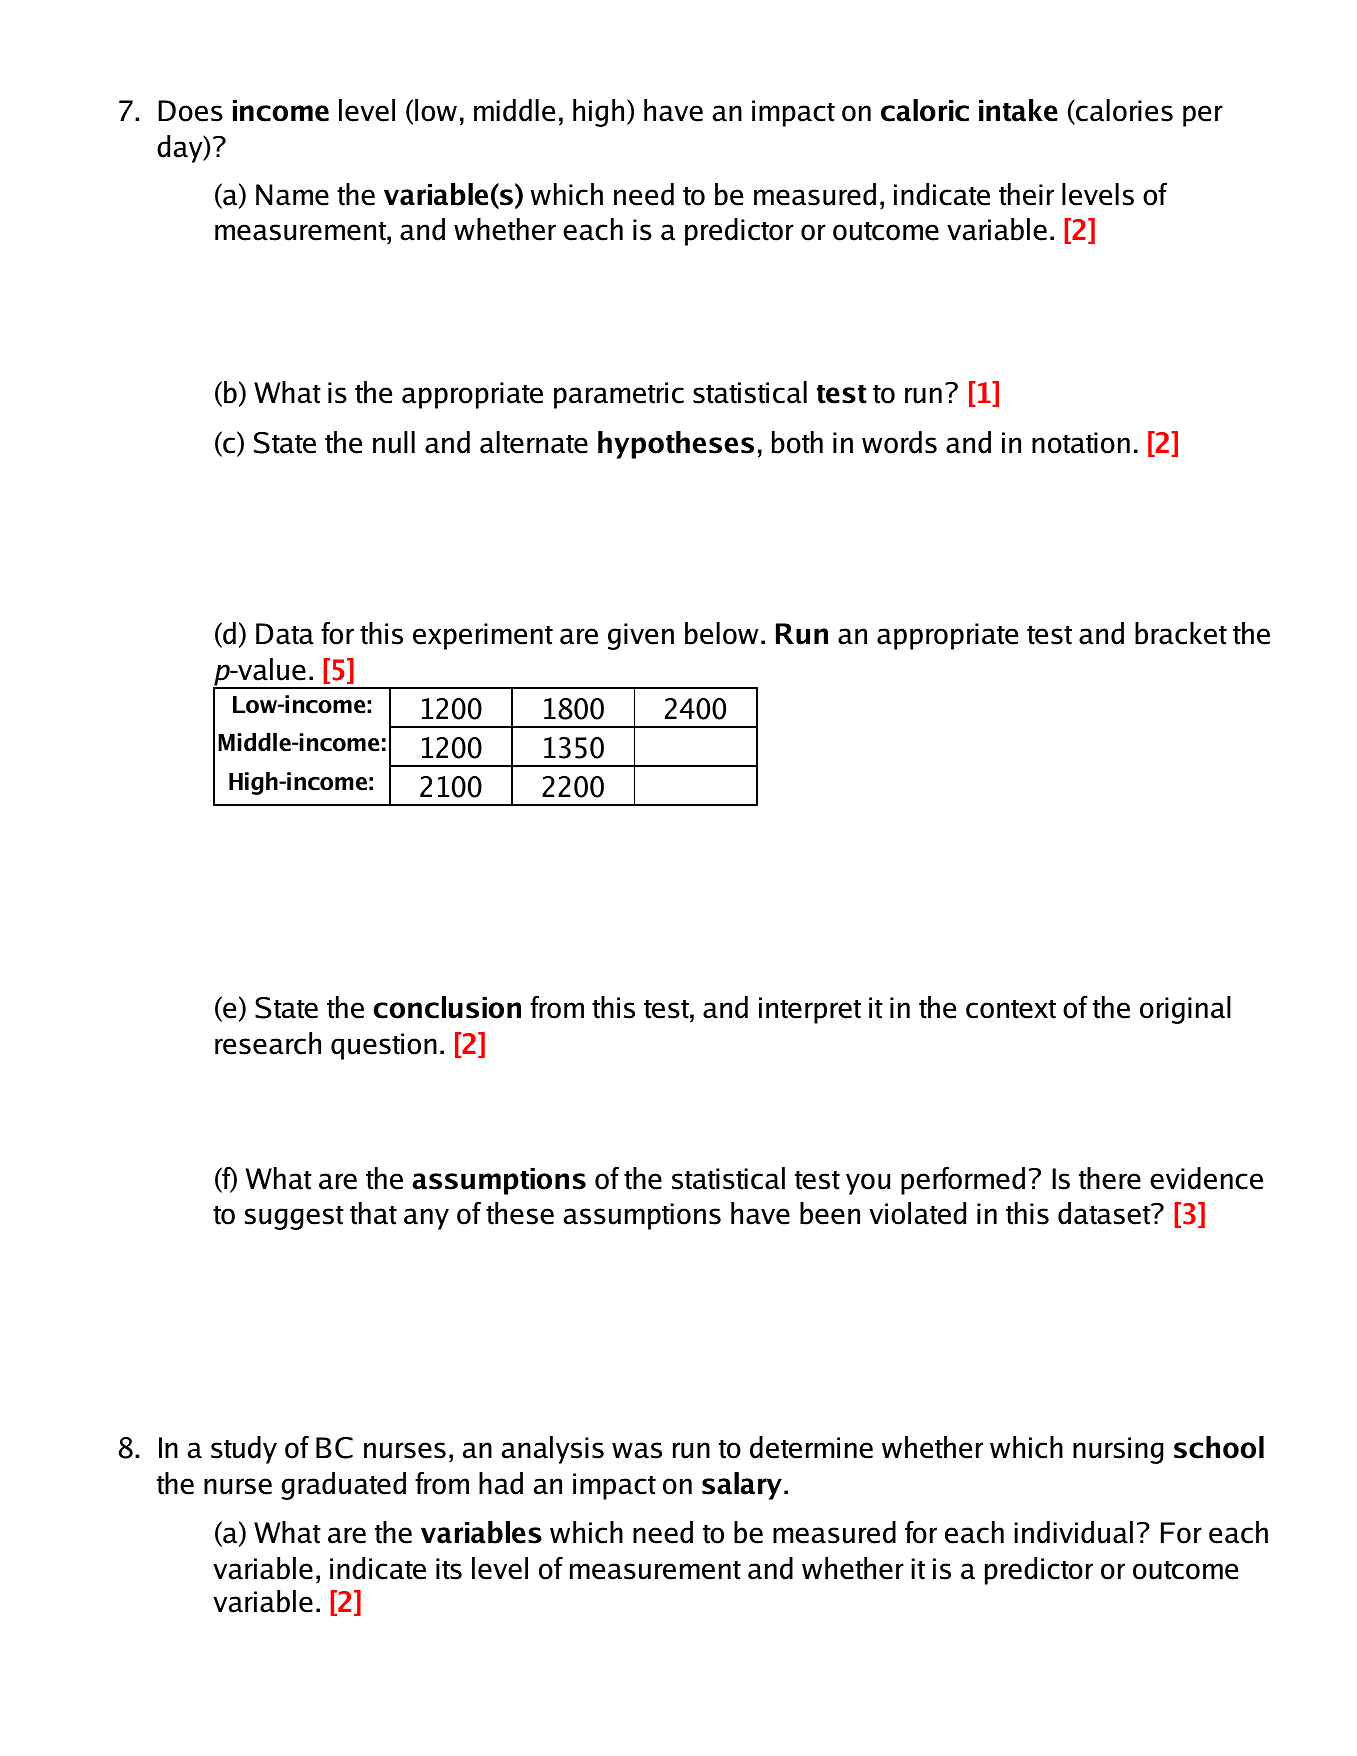 The height and width of the screenshot is (1756, 1357). What do you see at coordinates (1081, 443) in the screenshot?
I see `notation` at bounding box center [1081, 443].
